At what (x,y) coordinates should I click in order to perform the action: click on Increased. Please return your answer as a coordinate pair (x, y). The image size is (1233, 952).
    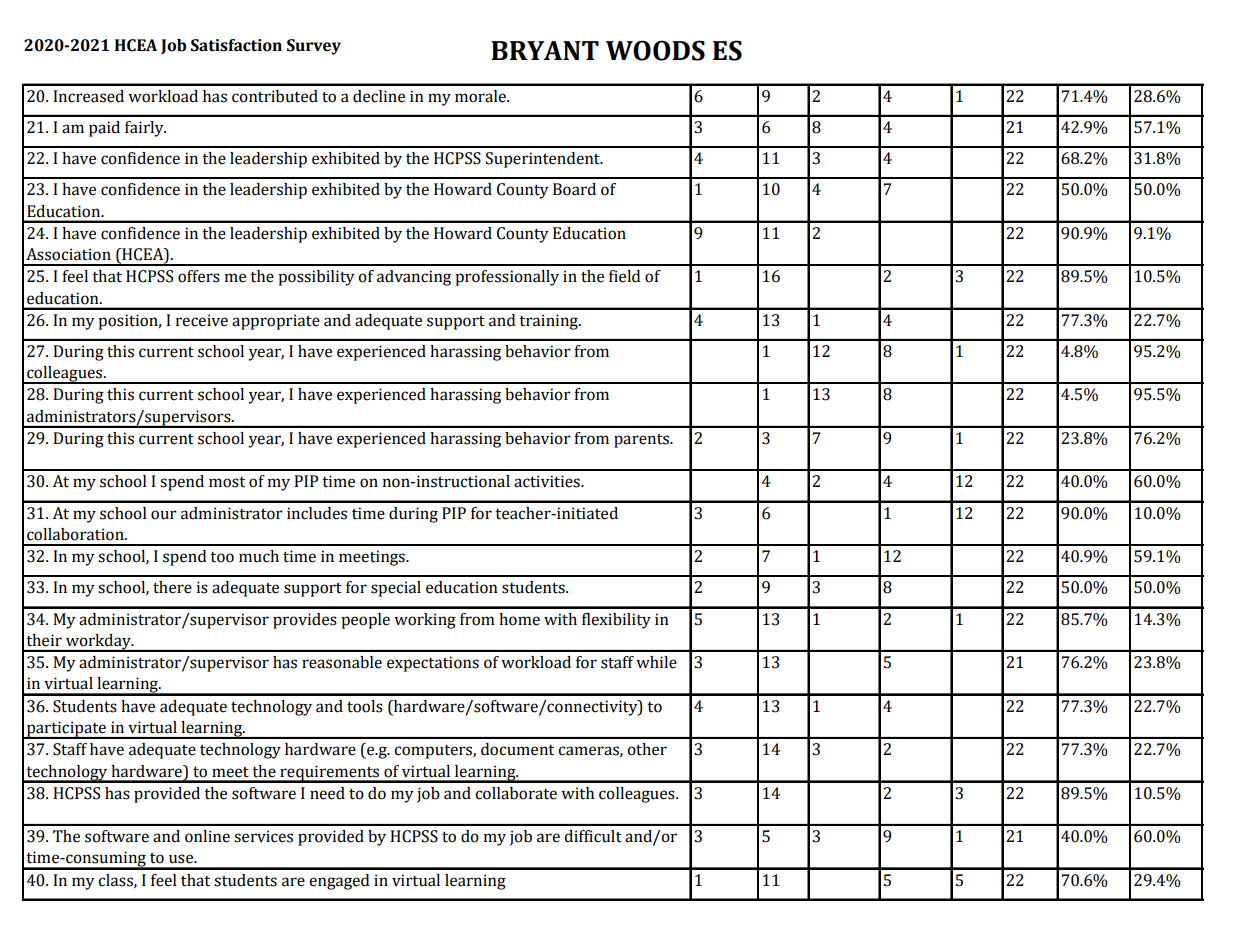
    Looking at the image, I should click on (88, 96).
